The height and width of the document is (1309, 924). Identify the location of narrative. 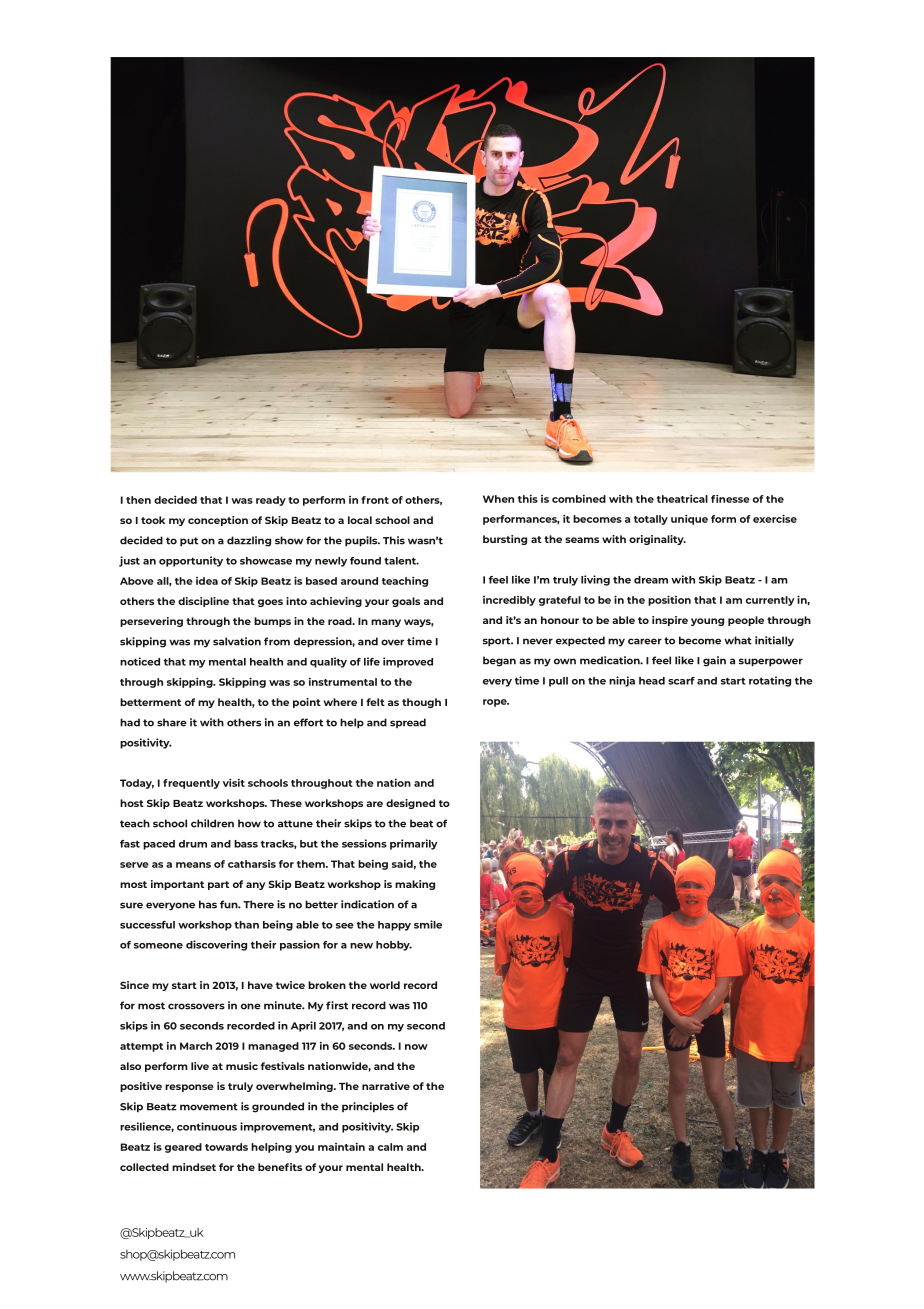
(386, 1086).
